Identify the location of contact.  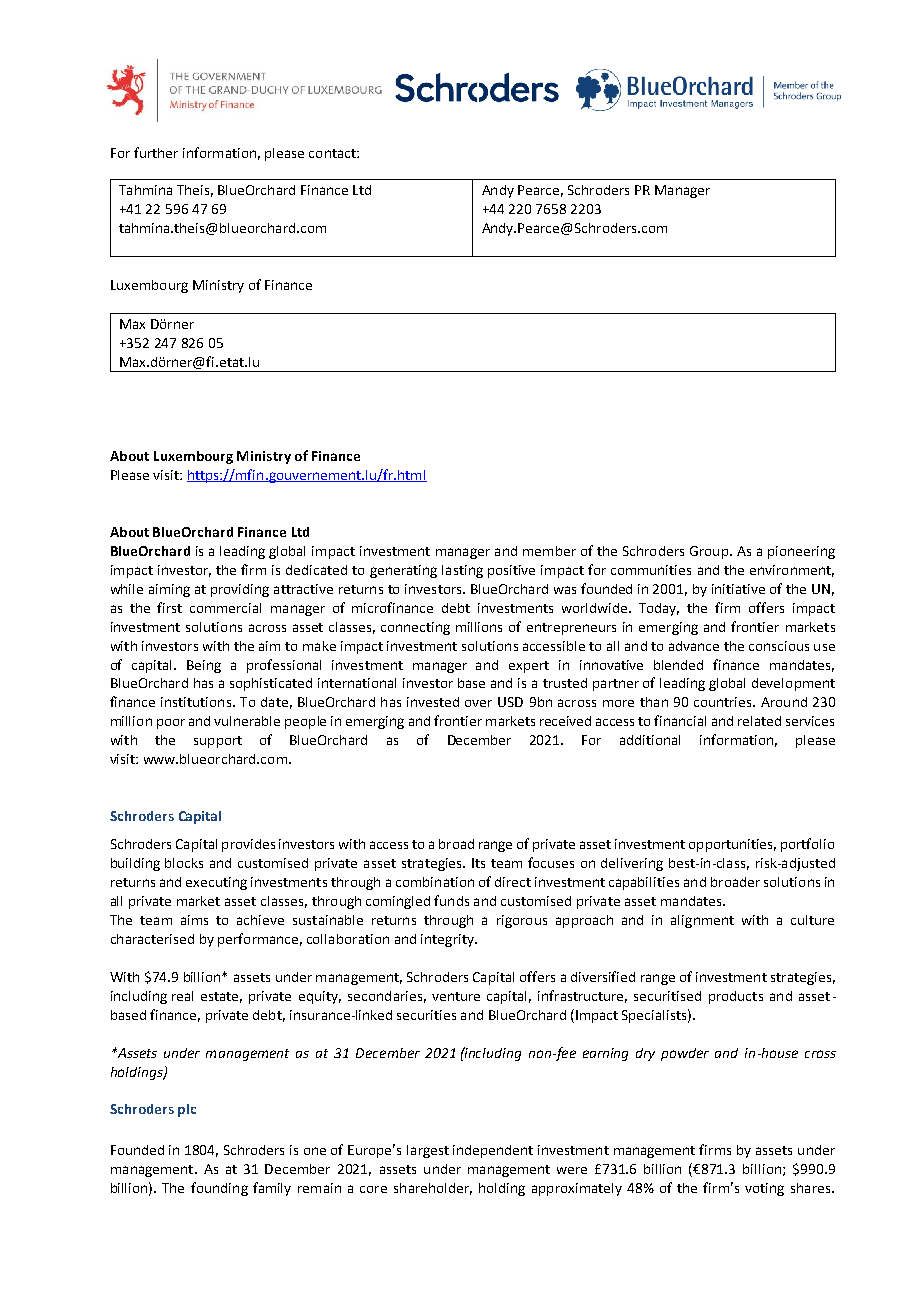
(333, 153).
